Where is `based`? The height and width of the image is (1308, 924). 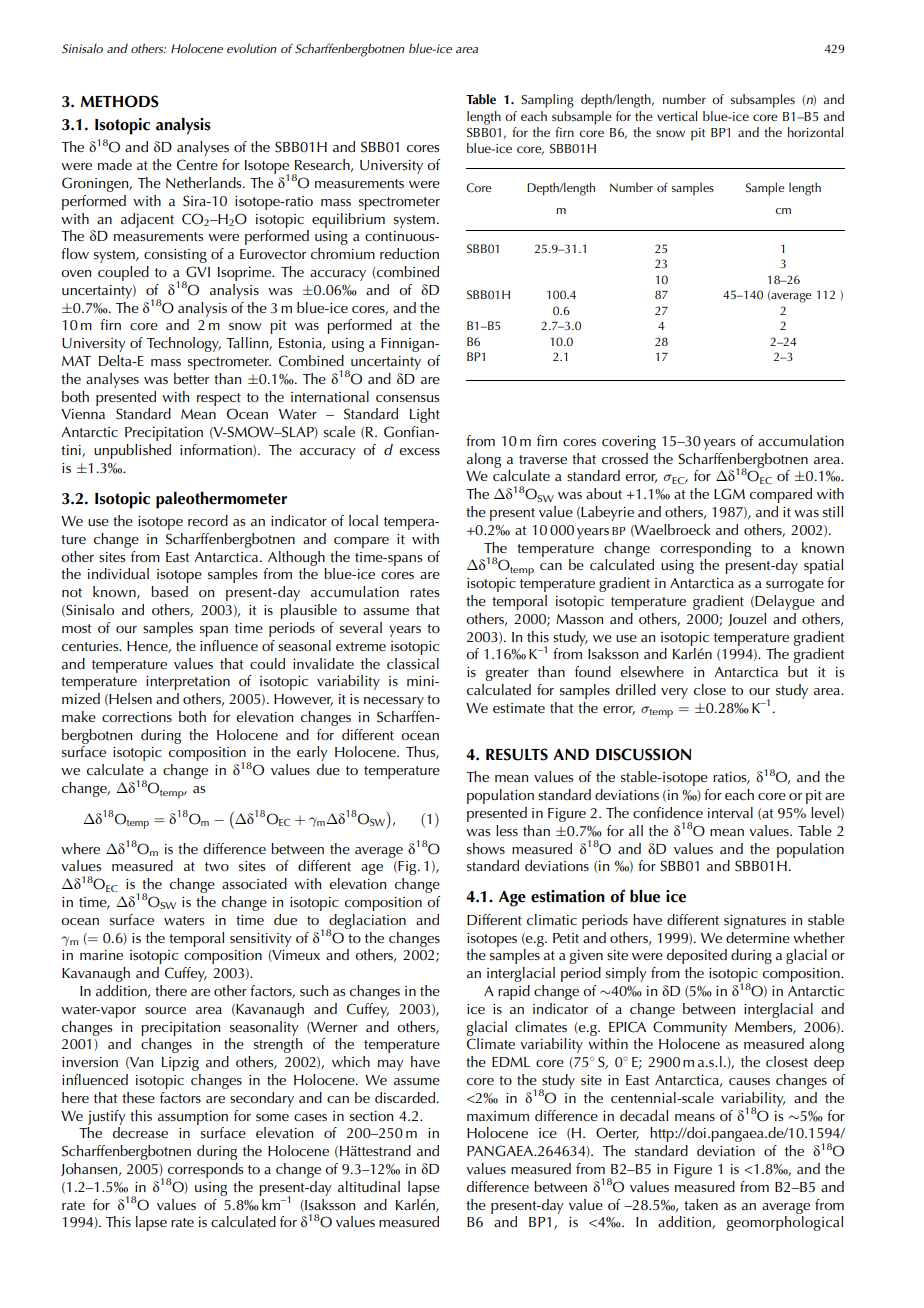 based is located at coordinates (169, 591).
